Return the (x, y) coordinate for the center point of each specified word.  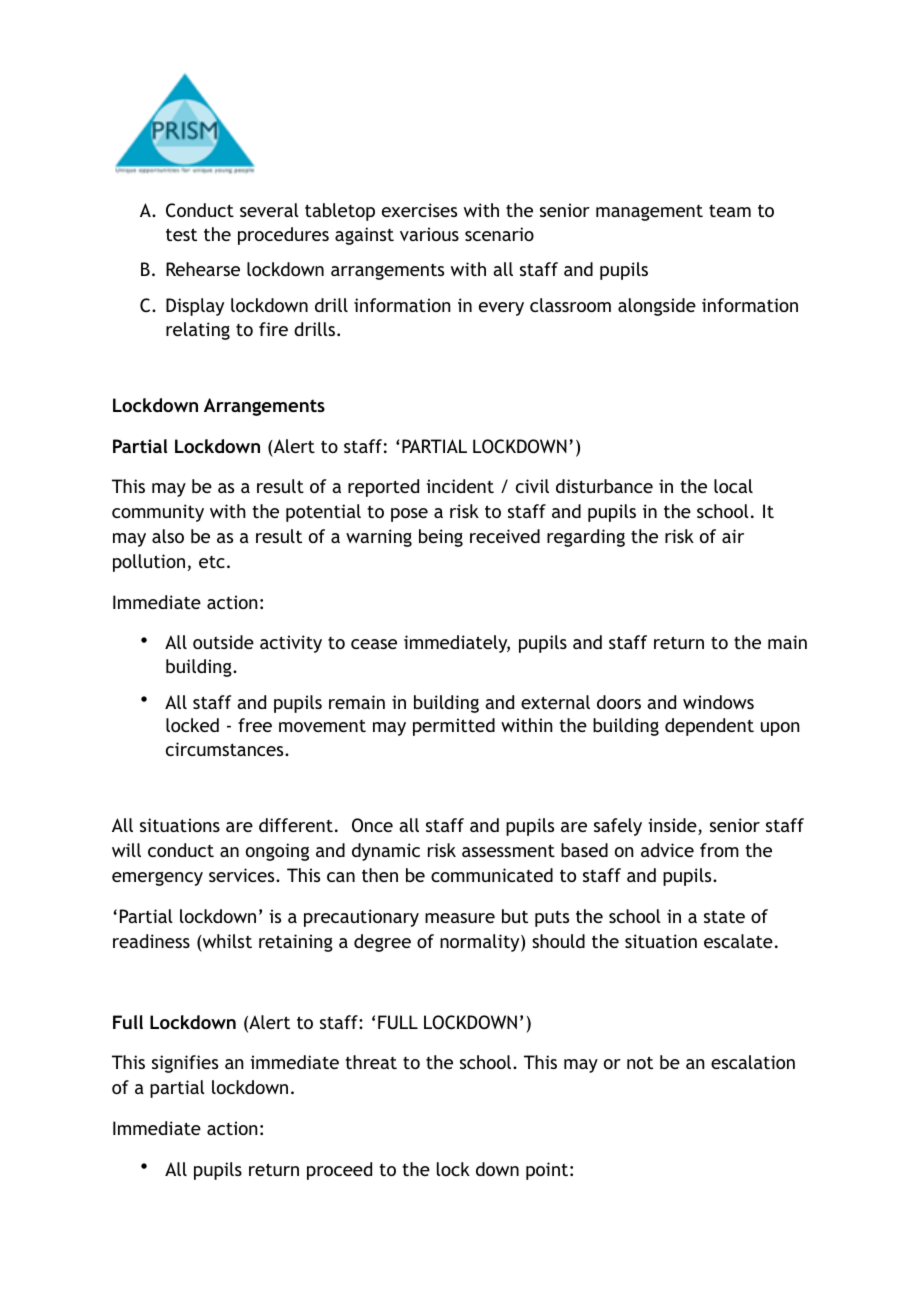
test (181, 234)
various (429, 234)
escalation (753, 1062)
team (730, 211)
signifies (185, 1064)
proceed (339, 1171)
